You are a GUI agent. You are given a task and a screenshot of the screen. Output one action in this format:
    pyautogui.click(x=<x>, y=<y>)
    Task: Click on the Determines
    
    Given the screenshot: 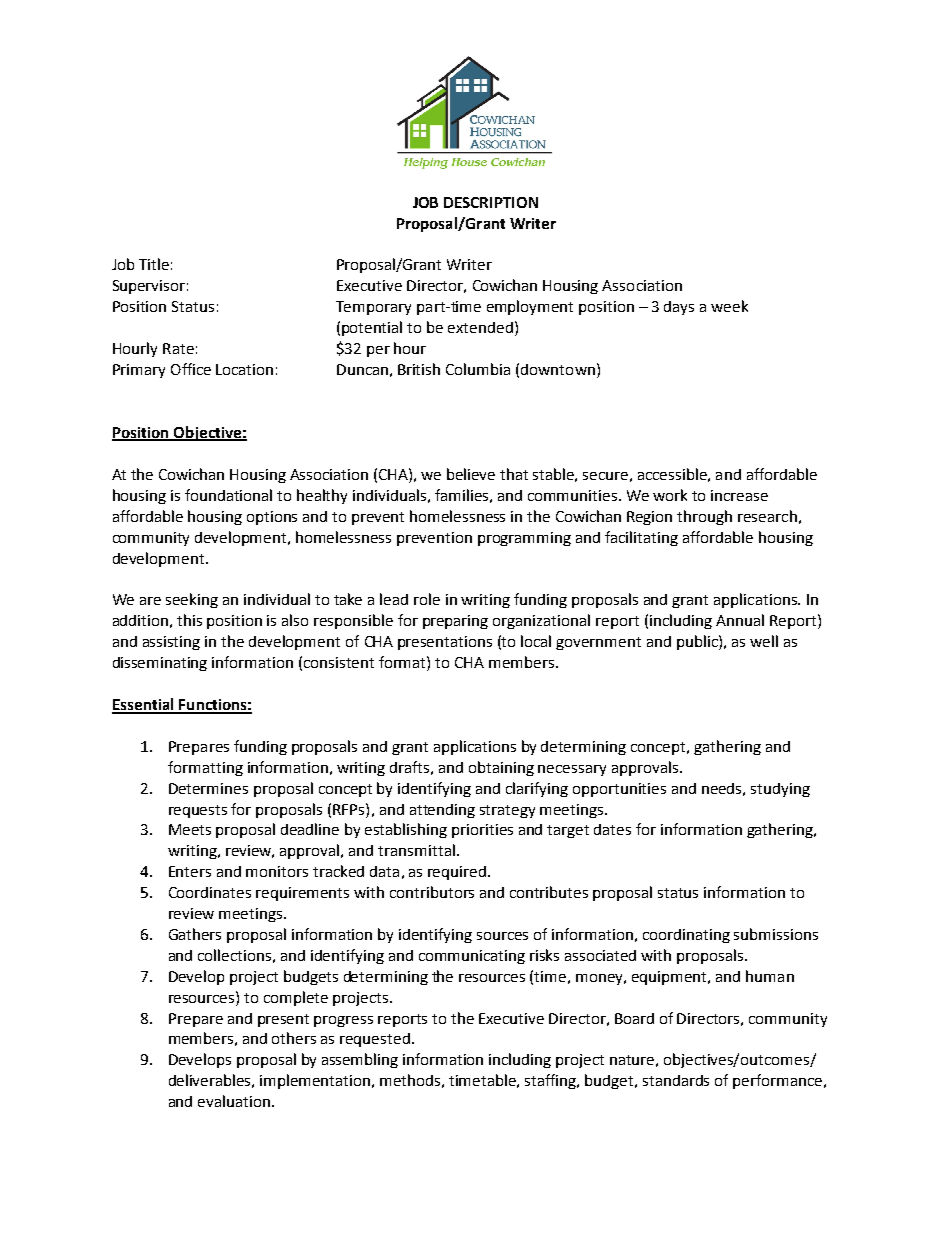 What is the action you would take?
    pyautogui.click(x=208, y=788)
